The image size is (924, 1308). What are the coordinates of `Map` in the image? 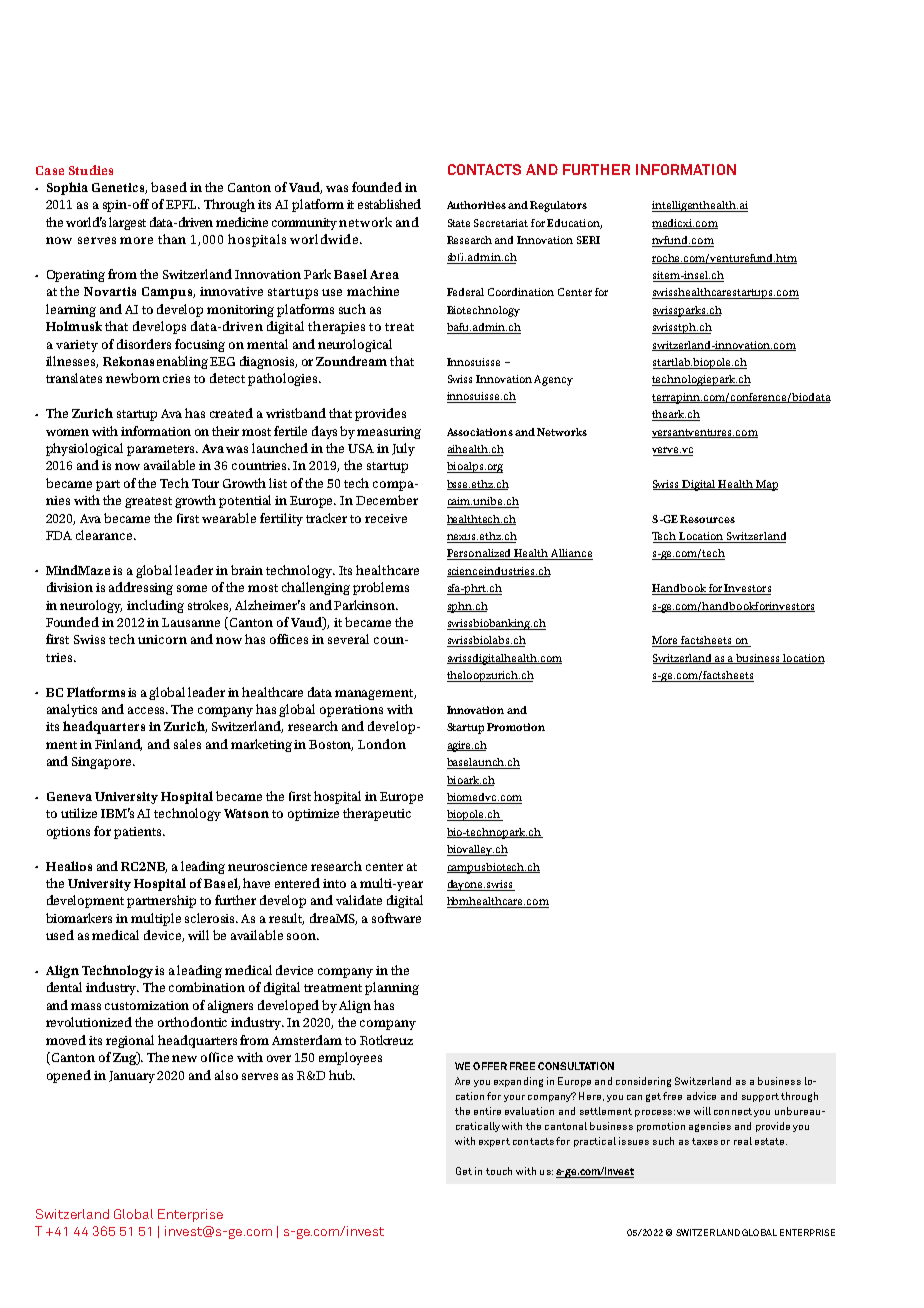 It's located at (766, 485).
